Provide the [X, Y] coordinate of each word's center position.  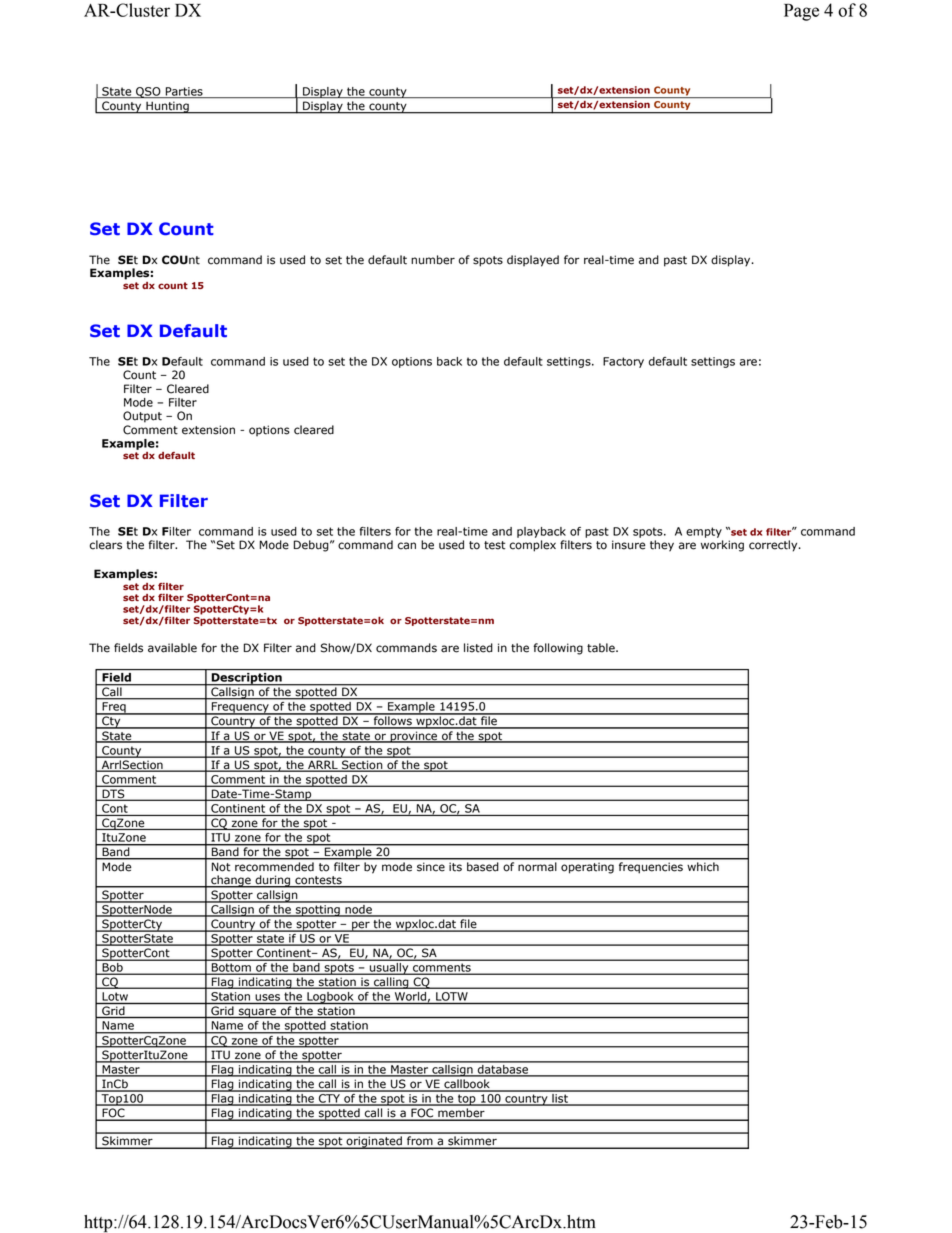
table [602, 648]
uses [267, 997]
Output [142, 417]
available [172, 648]
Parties [184, 92]
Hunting [167, 107]
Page [801, 12]
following [558, 649]
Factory [623, 362]
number [433, 260]
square [257, 1013]
